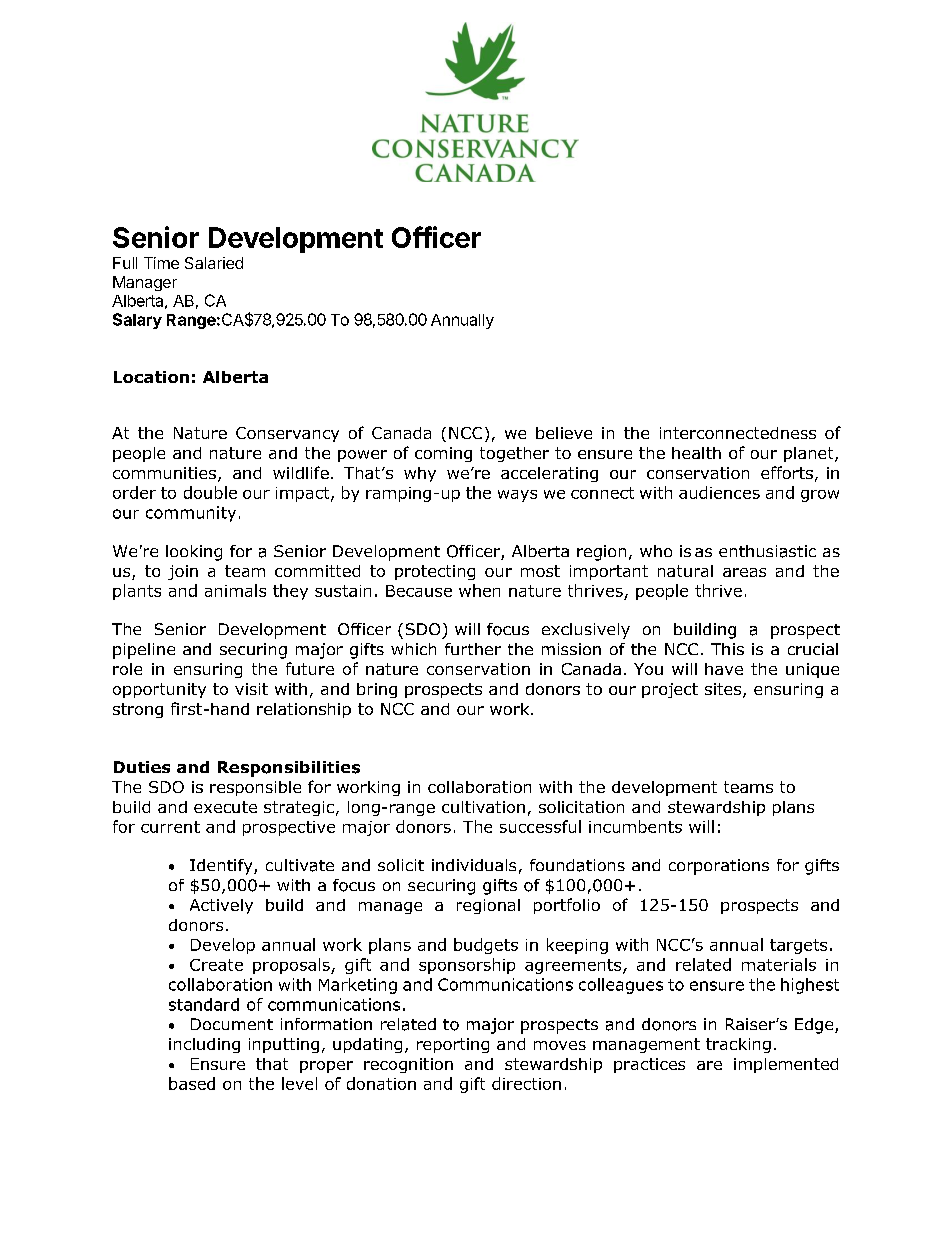  I want to click on efforts, so click(787, 472).
